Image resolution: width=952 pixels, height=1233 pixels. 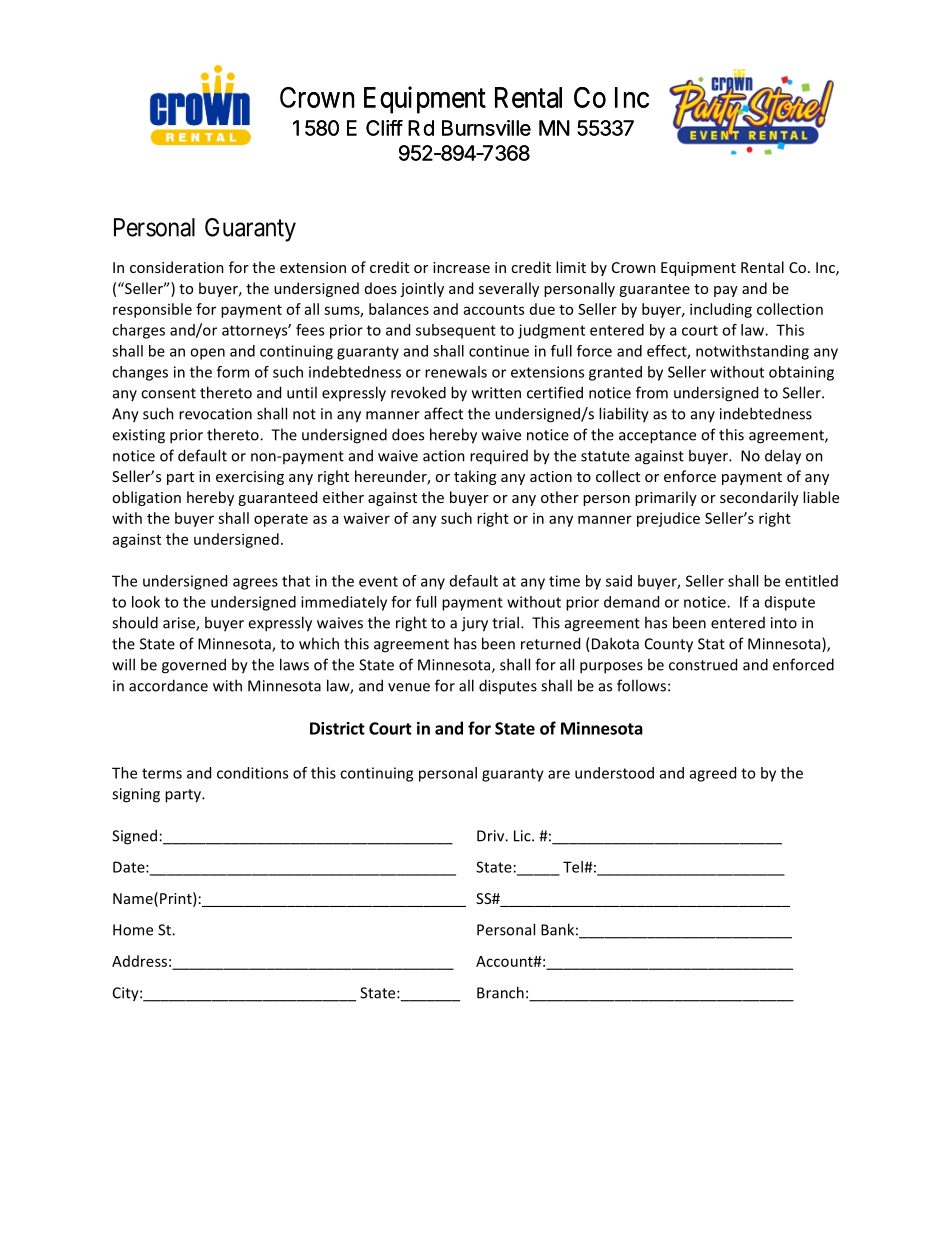 What do you see at coordinates (255, 584) in the screenshot?
I see `agrees` at bounding box center [255, 584].
